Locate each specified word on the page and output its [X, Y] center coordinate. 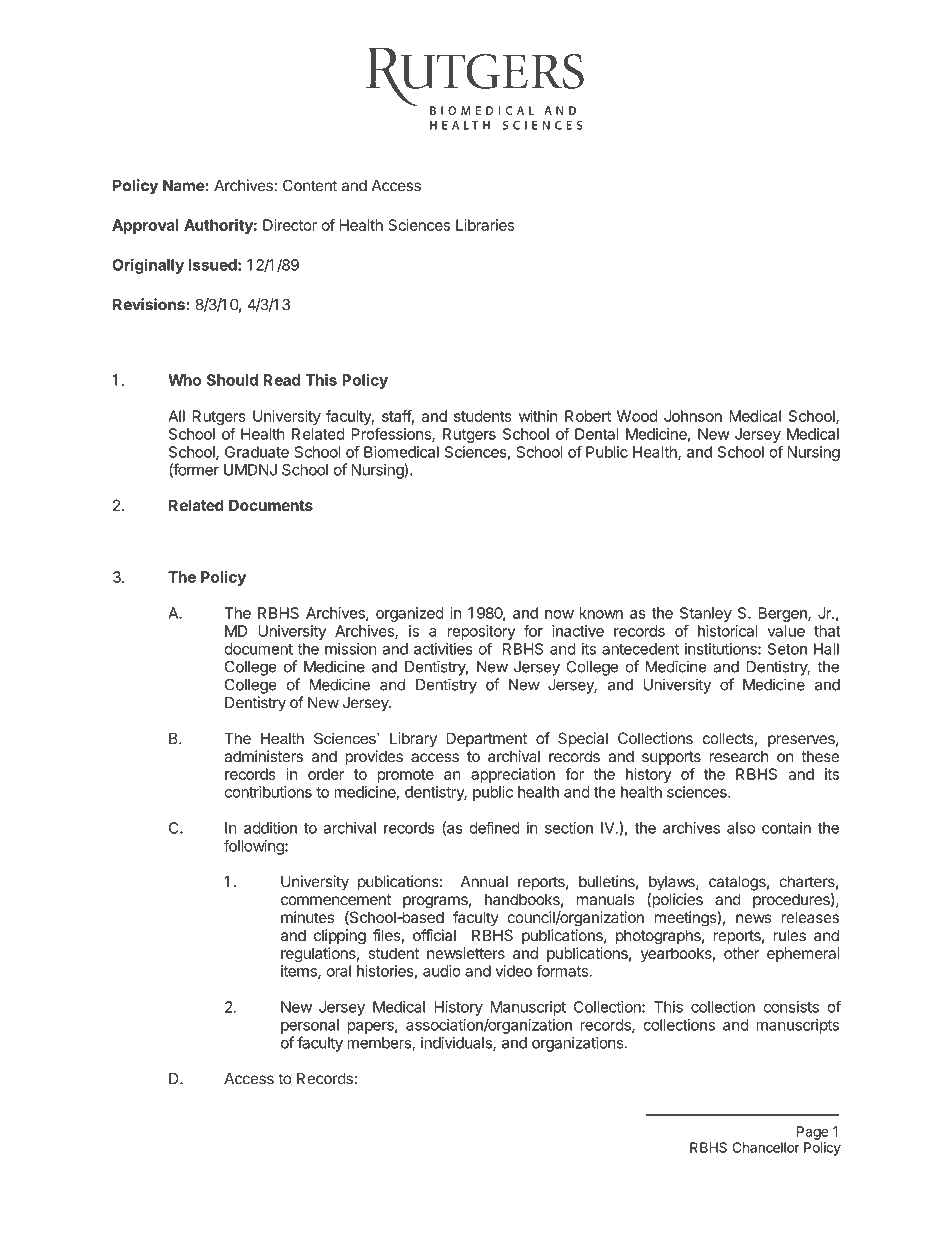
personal [310, 1026]
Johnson [693, 416]
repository [482, 632]
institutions [722, 649]
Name [184, 186]
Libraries [485, 225]
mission [351, 649]
